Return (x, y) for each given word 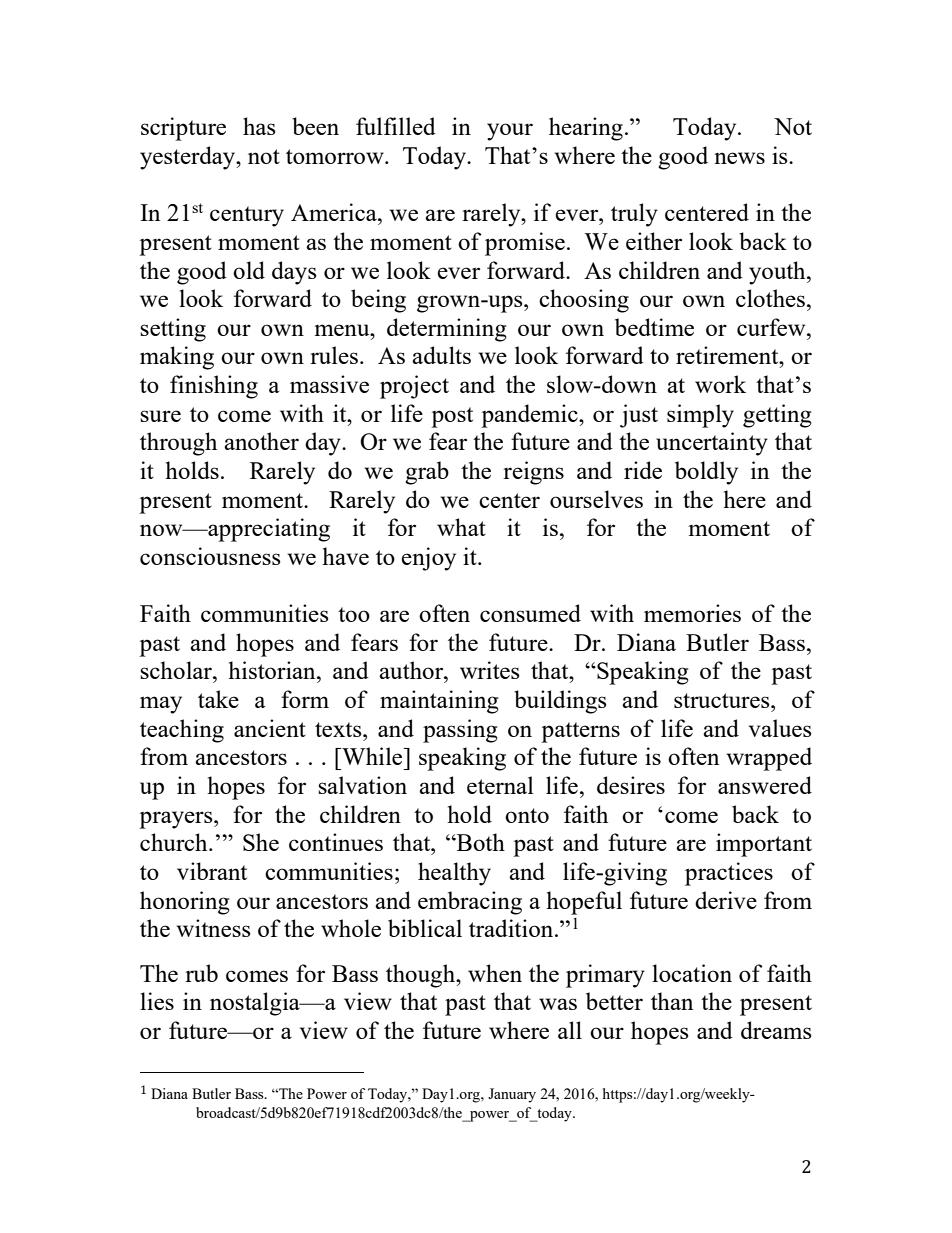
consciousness (210, 556)
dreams (776, 1030)
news (739, 158)
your (510, 132)
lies (157, 1001)
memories (692, 613)
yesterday (189, 158)
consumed (530, 613)
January (512, 1095)
